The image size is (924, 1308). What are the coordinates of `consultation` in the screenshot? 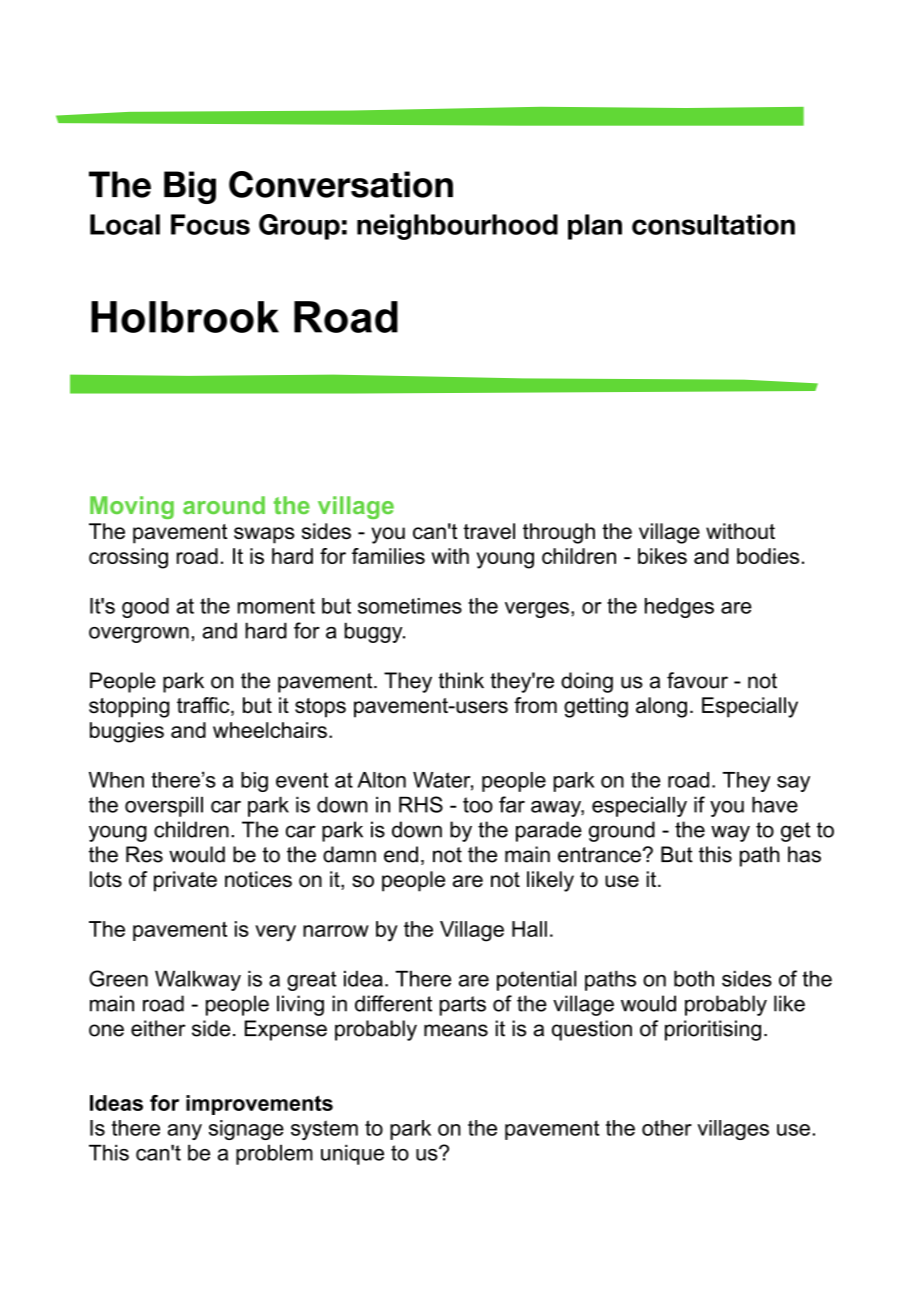 It's located at (713, 224).
